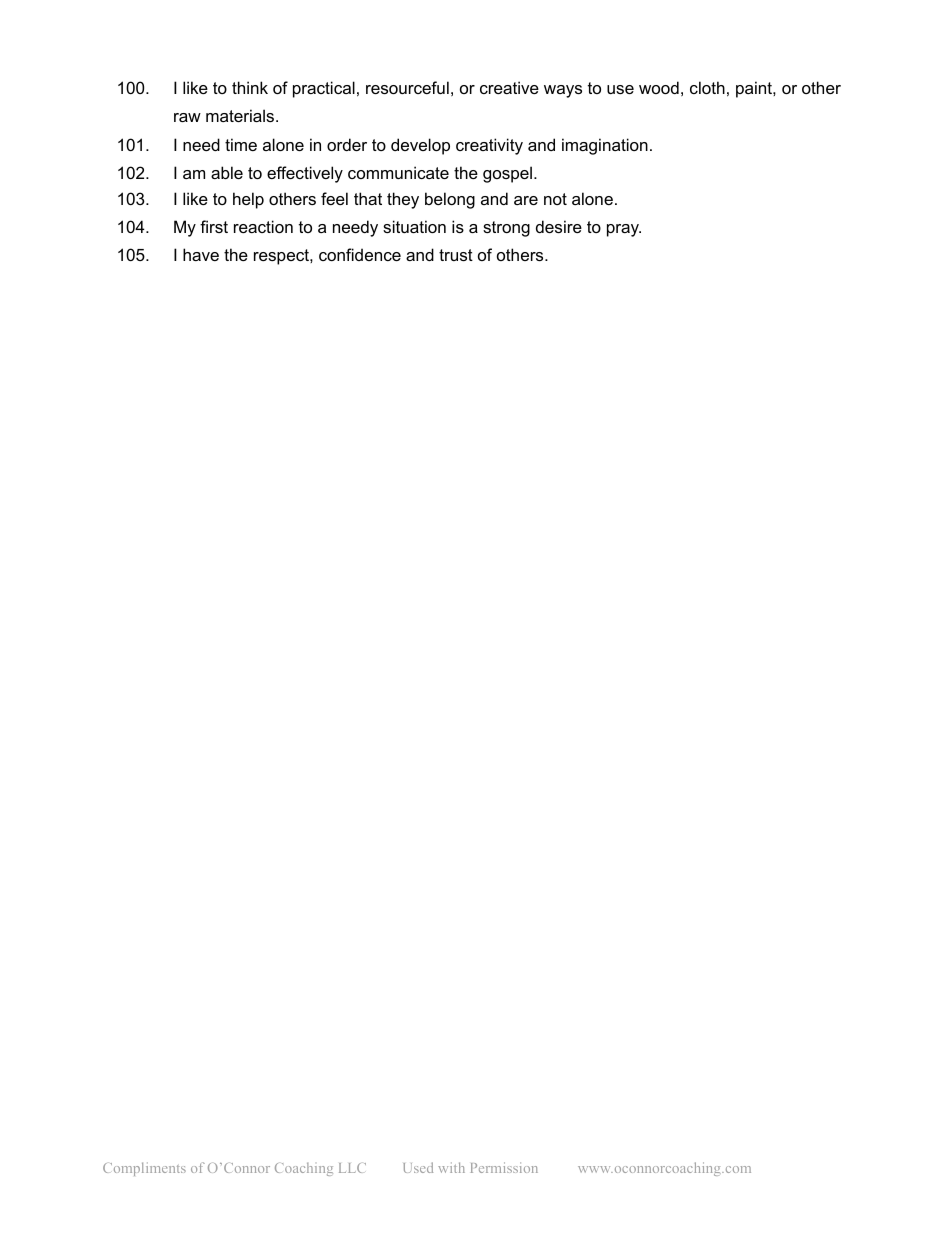 This document has height=1233, width=952. I want to click on Permission, so click(504, 1167).
